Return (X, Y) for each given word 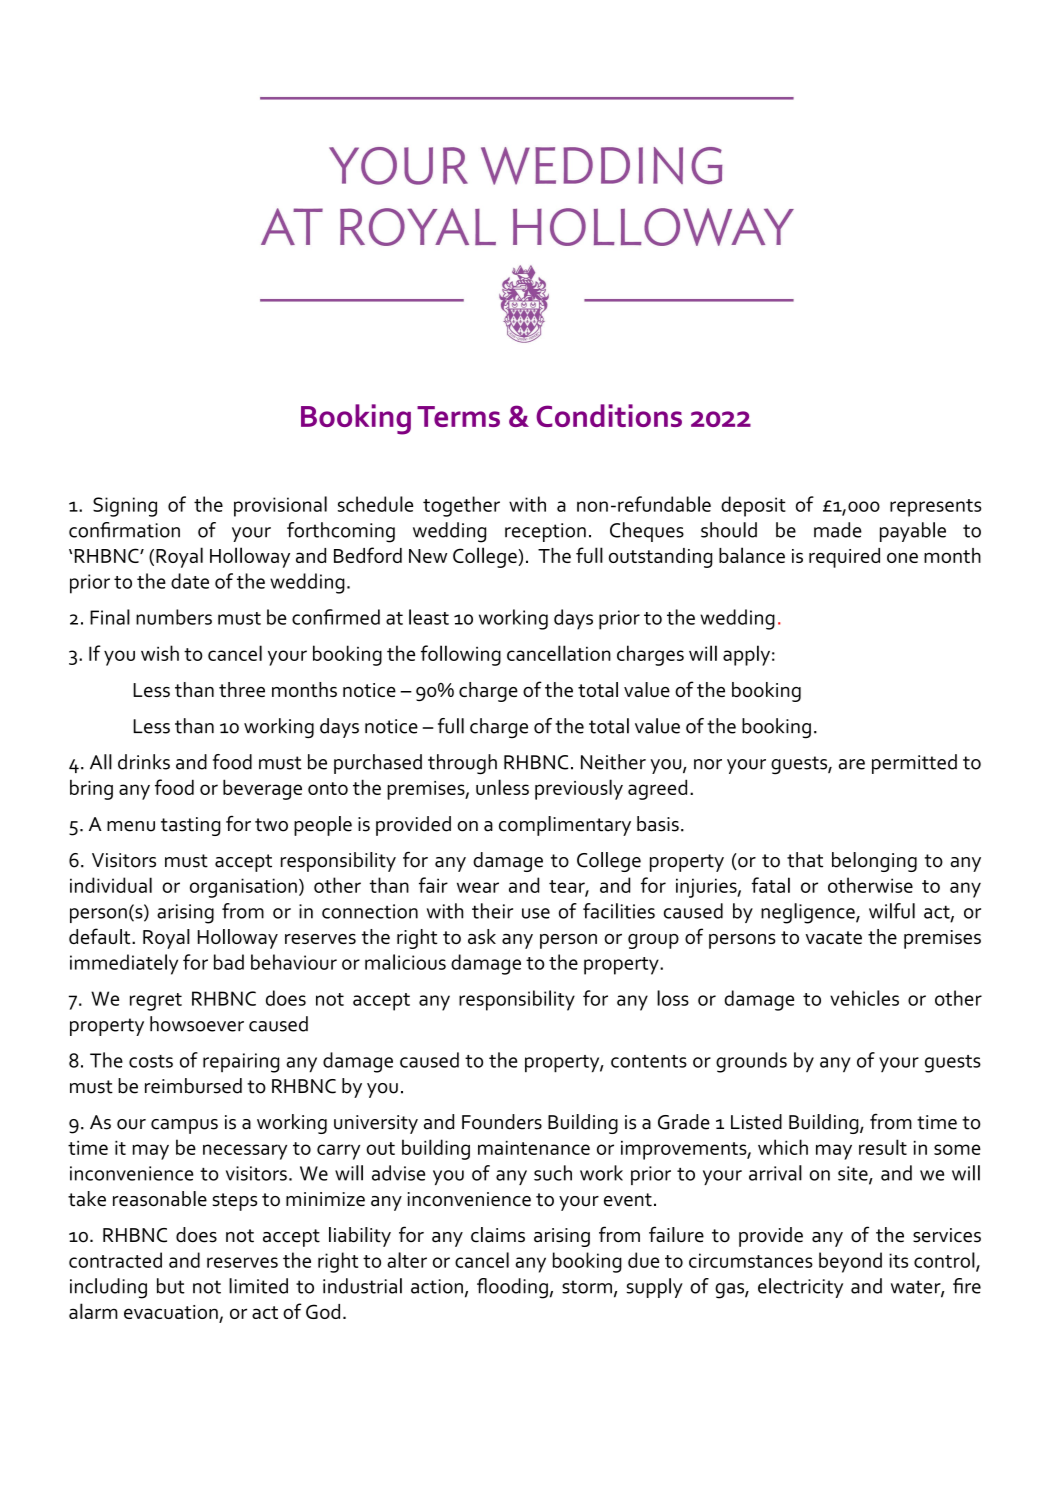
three (242, 689)
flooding (512, 1288)
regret (156, 1002)
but (171, 1286)
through (462, 764)
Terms (458, 416)
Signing (125, 507)
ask (482, 936)
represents (935, 508)
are (852, 764)
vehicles (864, 998)
